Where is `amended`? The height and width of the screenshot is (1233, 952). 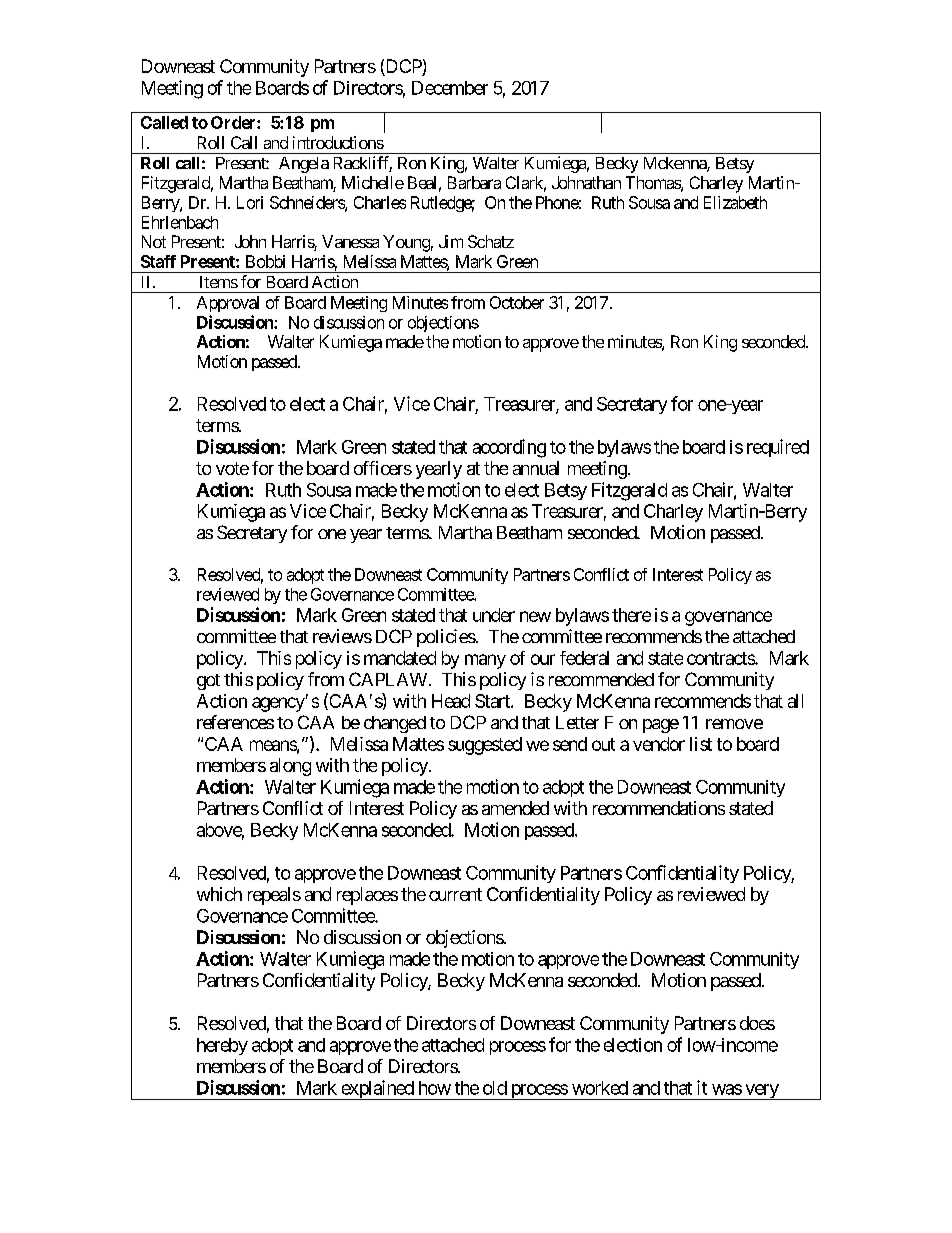
amended is located at coordinates (515, 808).
